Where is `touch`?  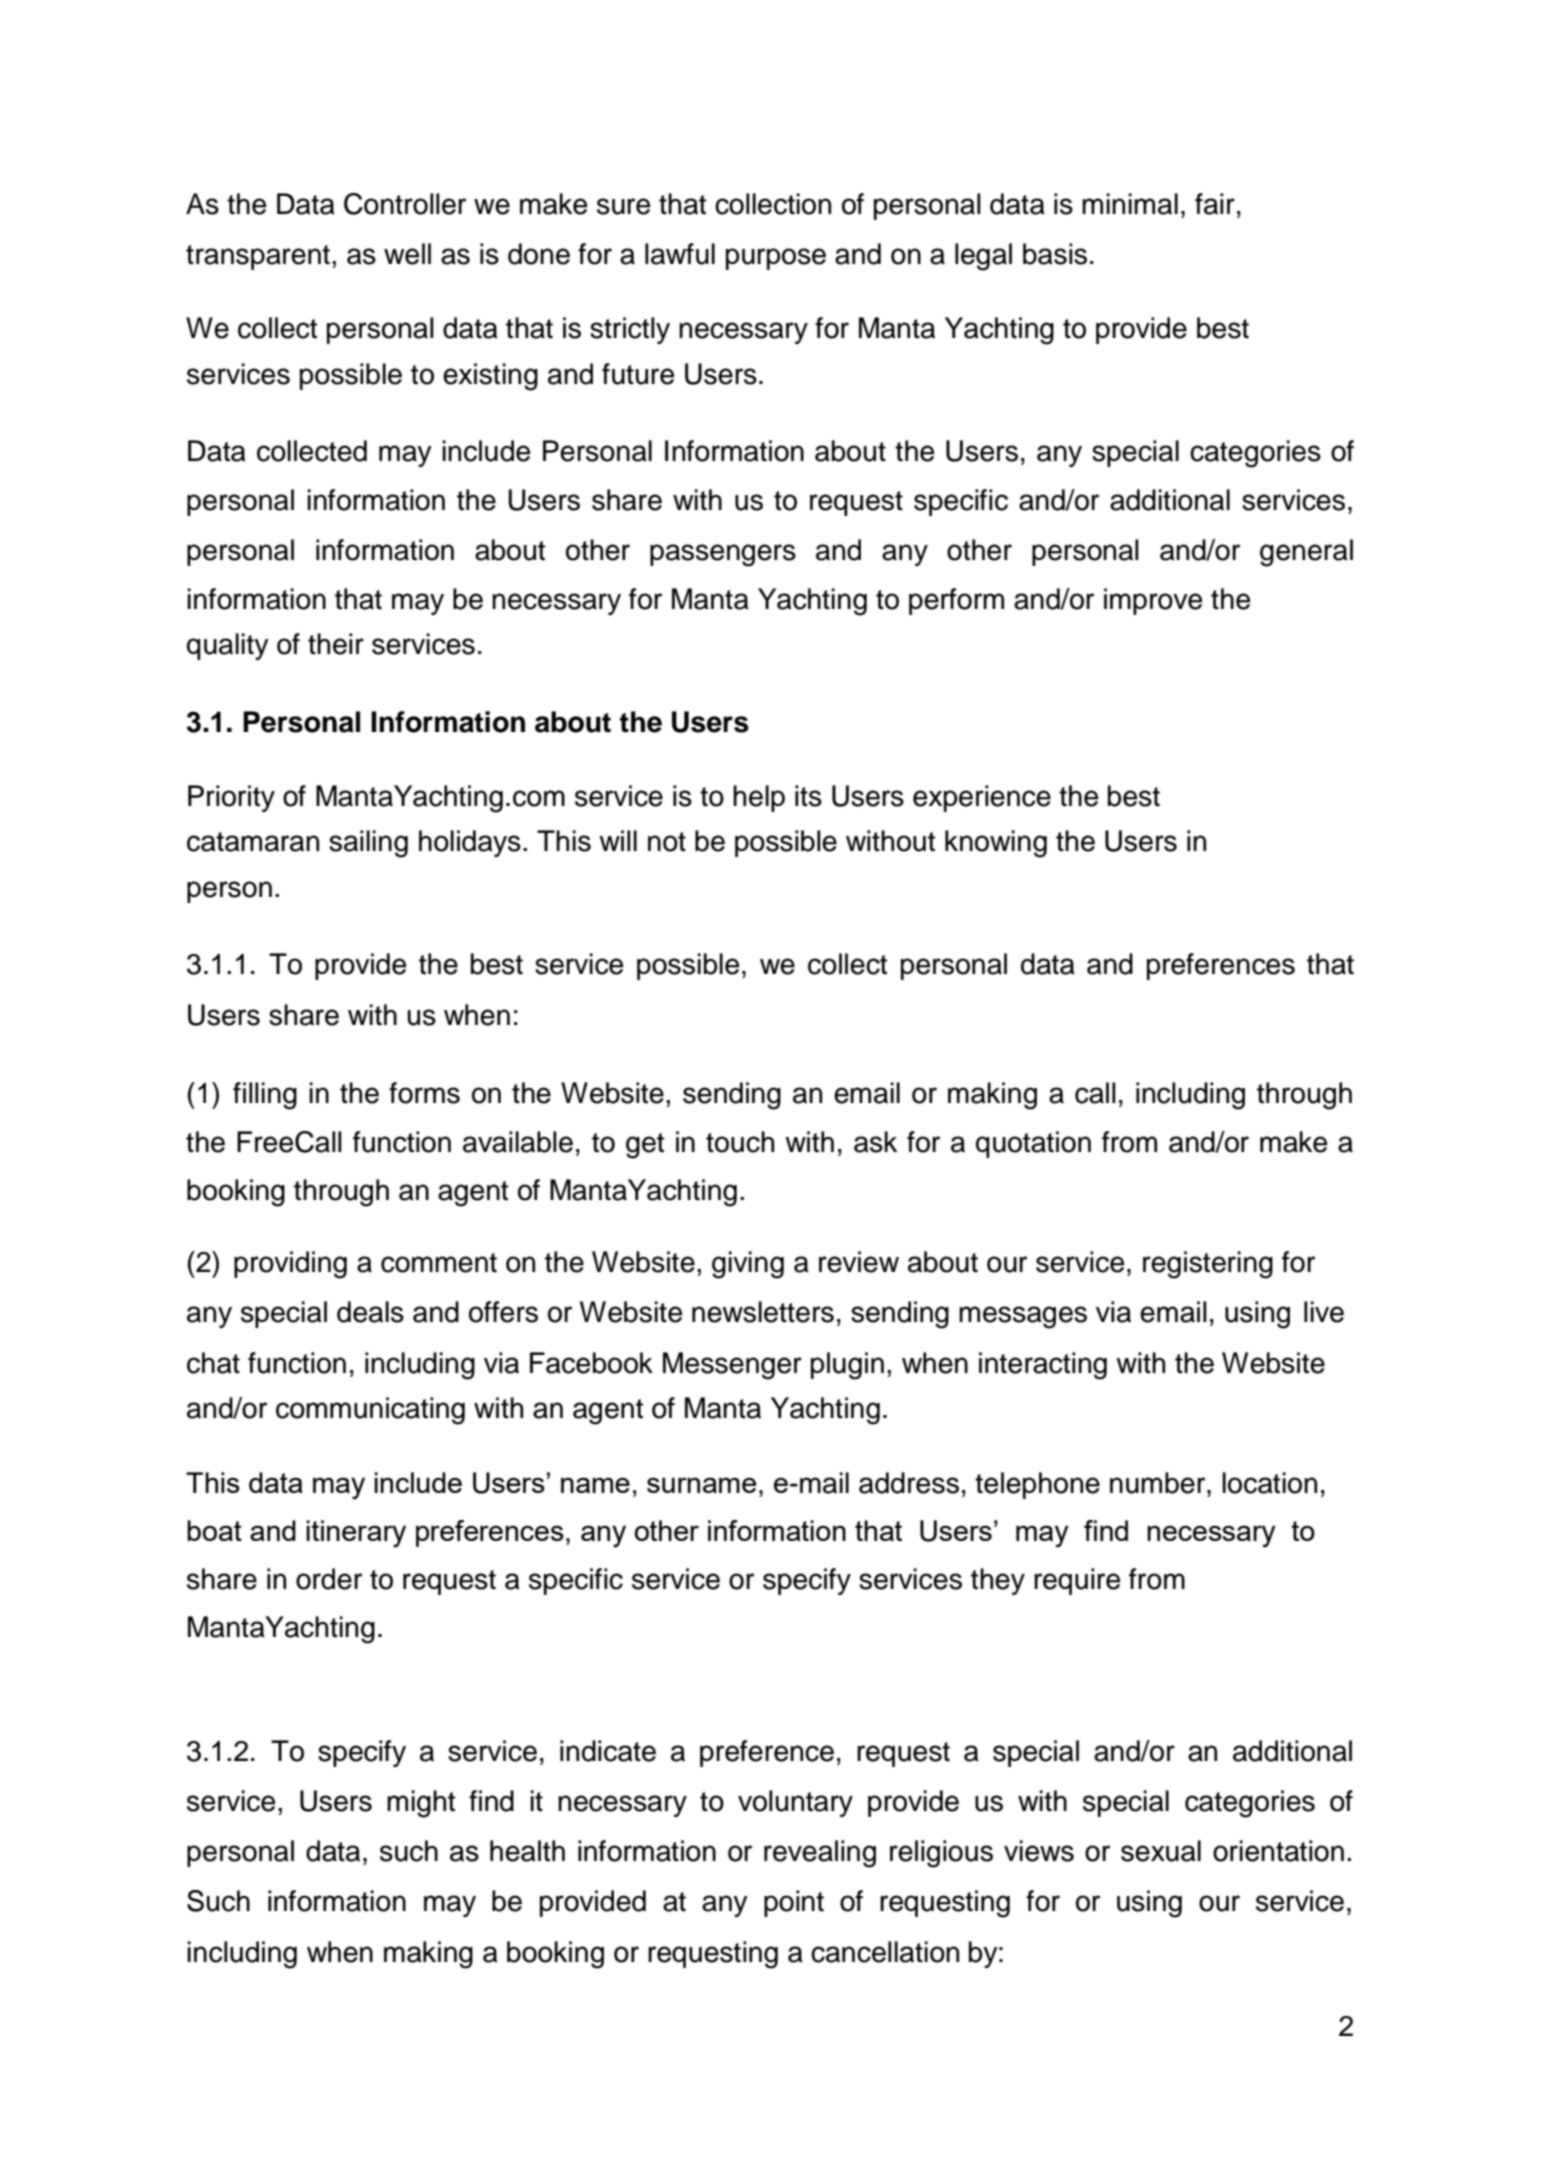
touch is located at coordinates (740, 1142).
